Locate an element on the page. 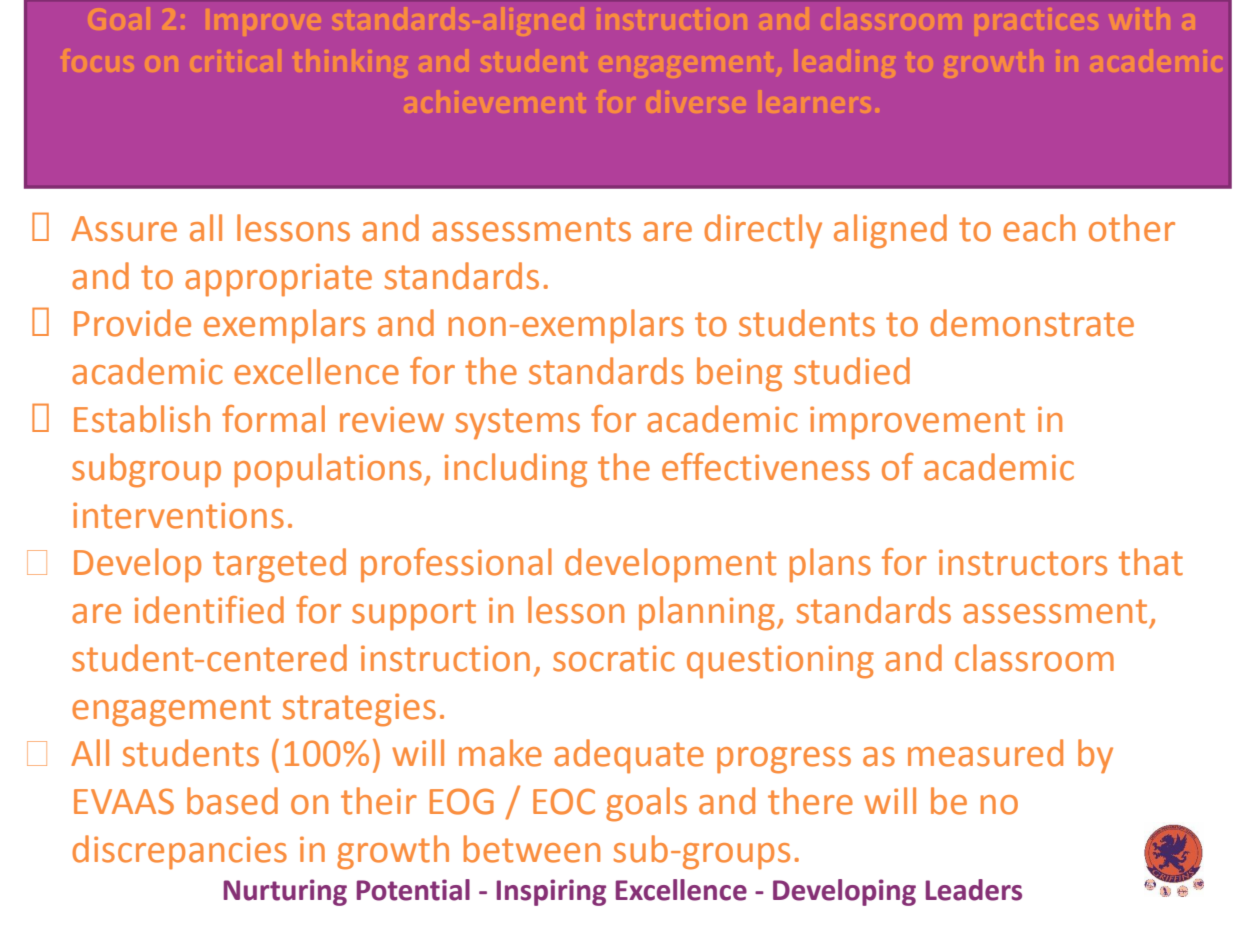 The image size is (1246, 935). appropriate is located at coordinates (278, 280).
